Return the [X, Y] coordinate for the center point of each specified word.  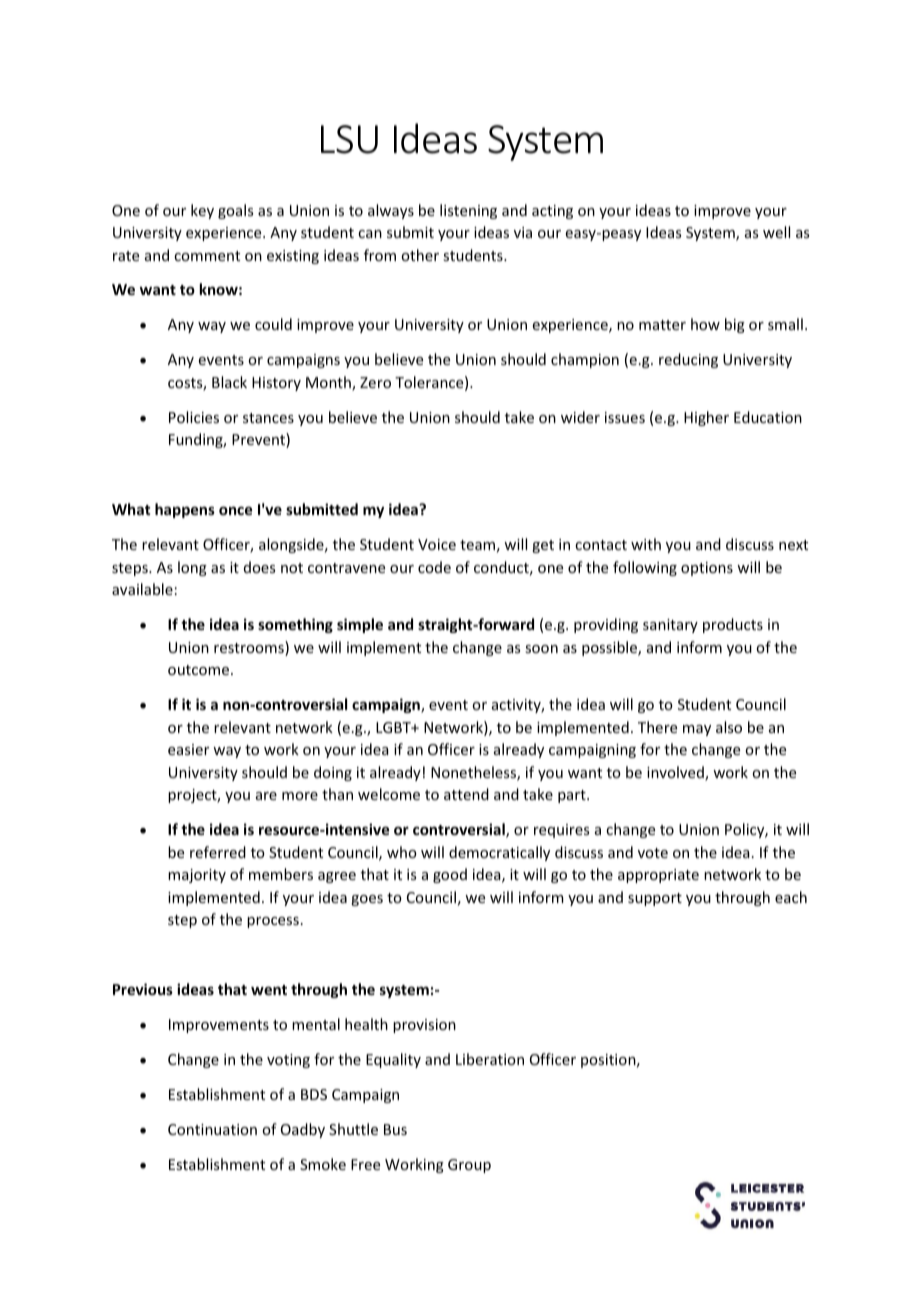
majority [197, 876]
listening [468, 211]
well [776, 232]
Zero [375, 382]
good [450, 875]
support [655, 899]
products [733, 625]
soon [541, 649]
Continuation [212, 1129]
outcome [198, 670]
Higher [706, 418]
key [202, 211]
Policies [194, 417]
